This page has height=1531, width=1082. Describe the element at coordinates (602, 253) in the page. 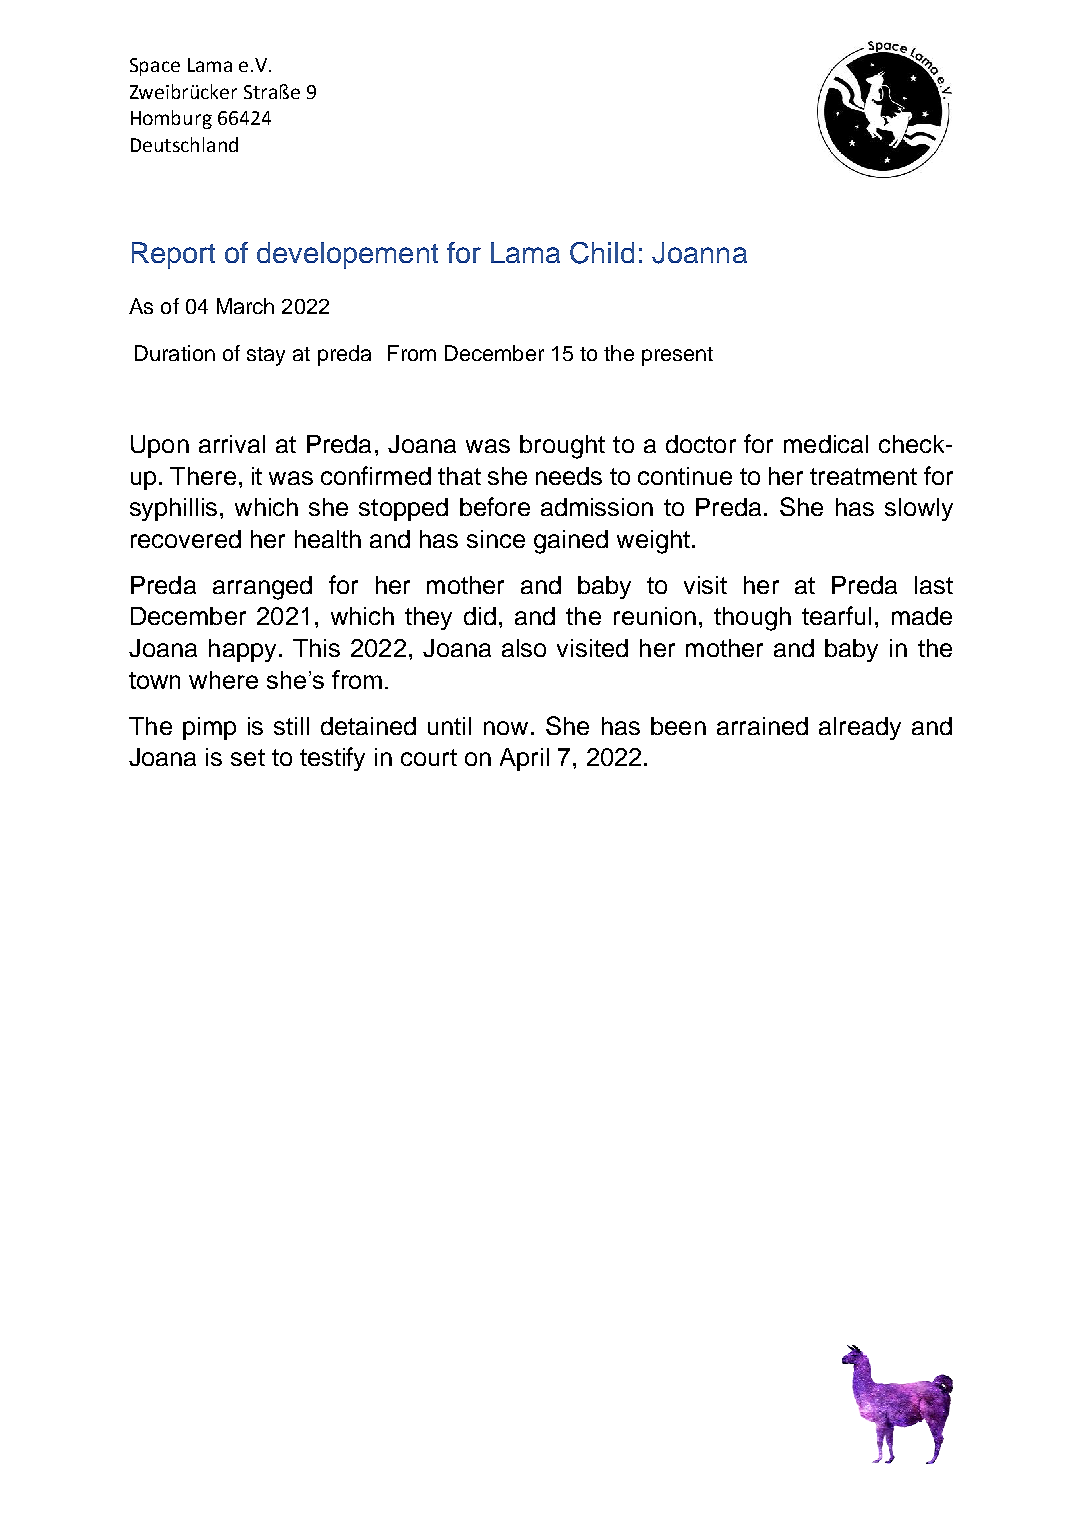

I see `Child` at that location.
